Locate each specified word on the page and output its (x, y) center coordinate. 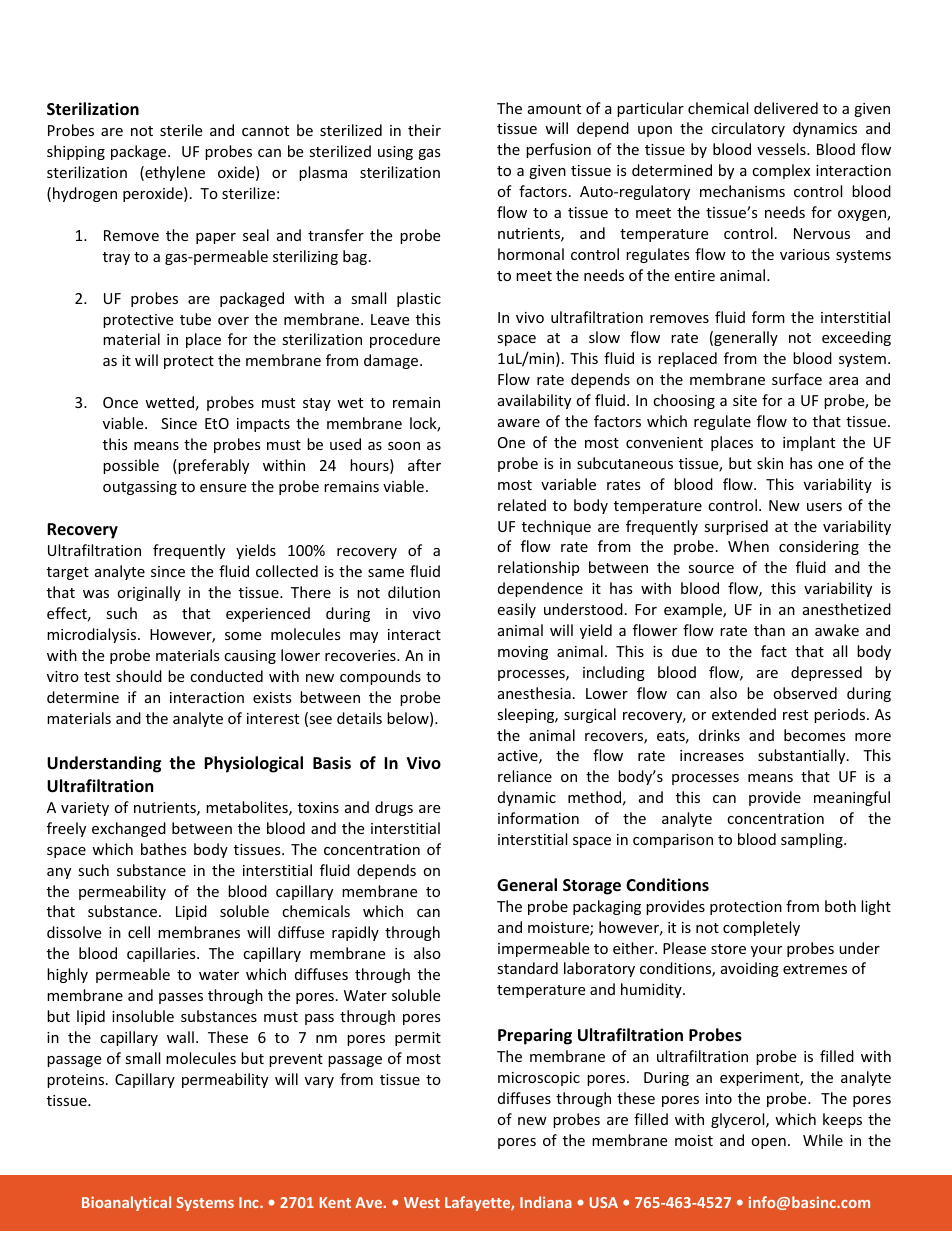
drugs (394, 808)
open (768, 1143)
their (424, 130)
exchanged (129, 829)
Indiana (546, 1202)
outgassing (140, 488)
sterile (181, 130)
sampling (813, 840)
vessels (782, 149)
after (424, 465)
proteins (75, 1081)
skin (770, 463)
